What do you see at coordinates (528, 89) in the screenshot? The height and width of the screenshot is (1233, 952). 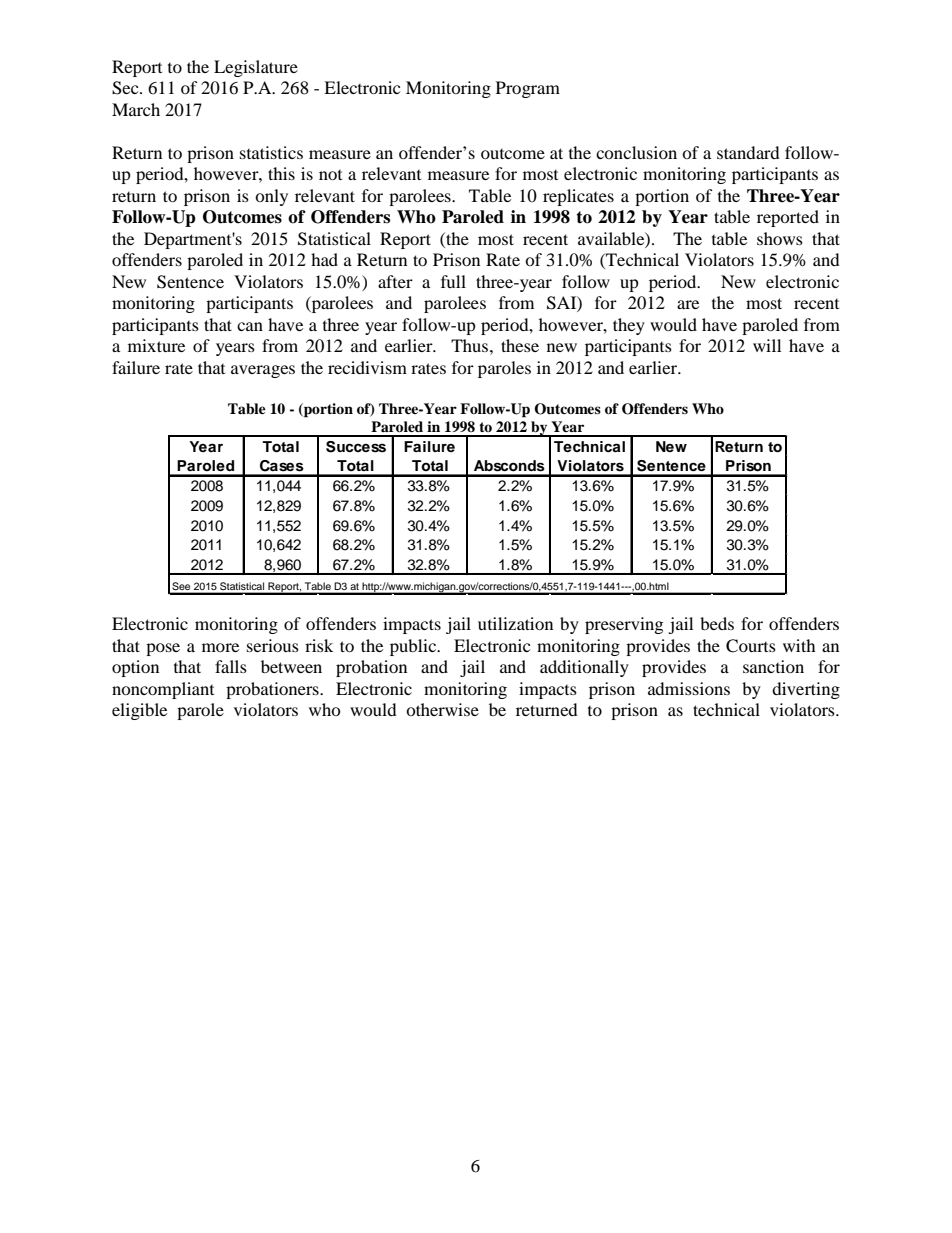 I see `Program` at bounding box center [528, 89].
